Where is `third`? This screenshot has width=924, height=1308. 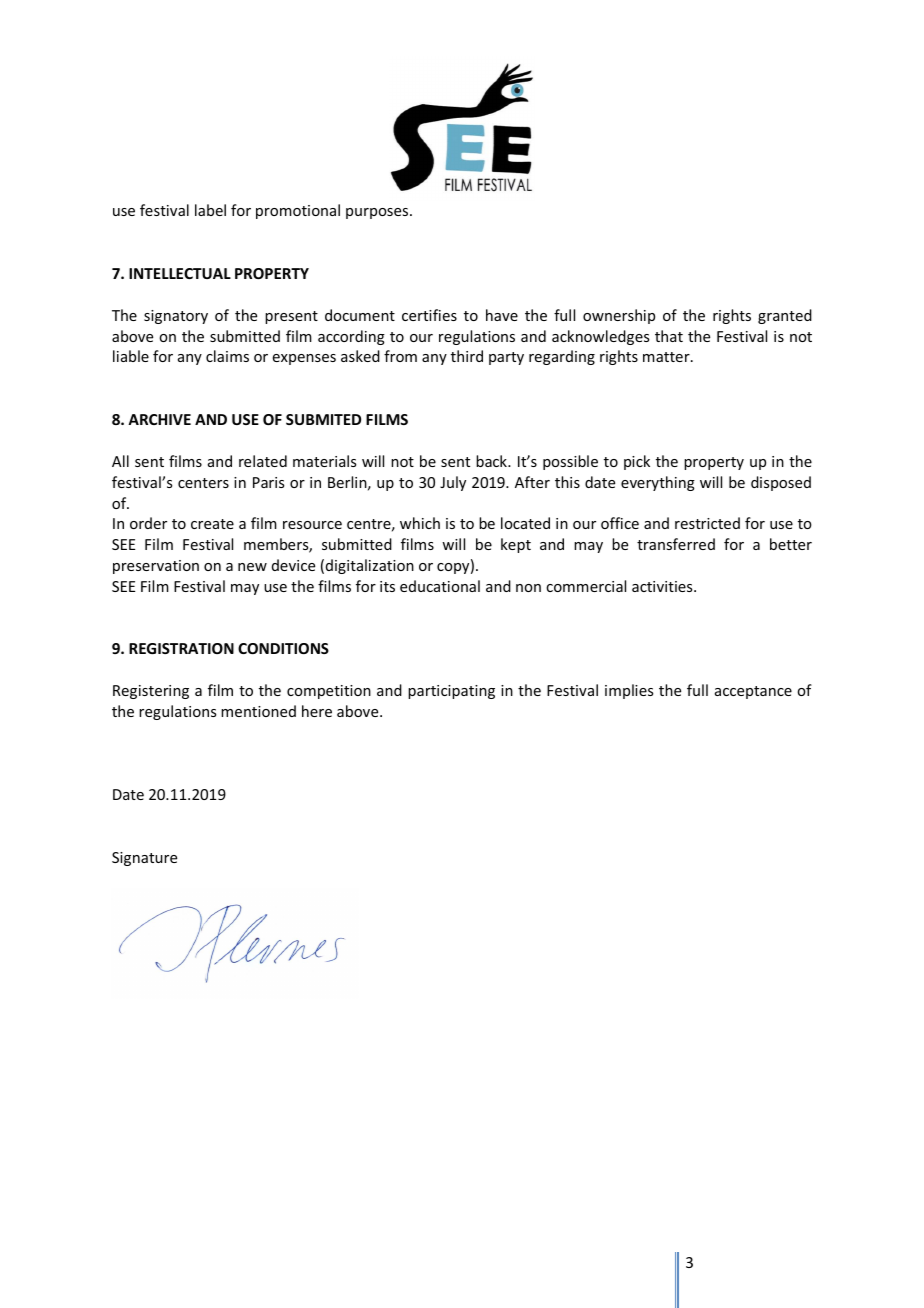
third is located at coordinates (467, 356).
